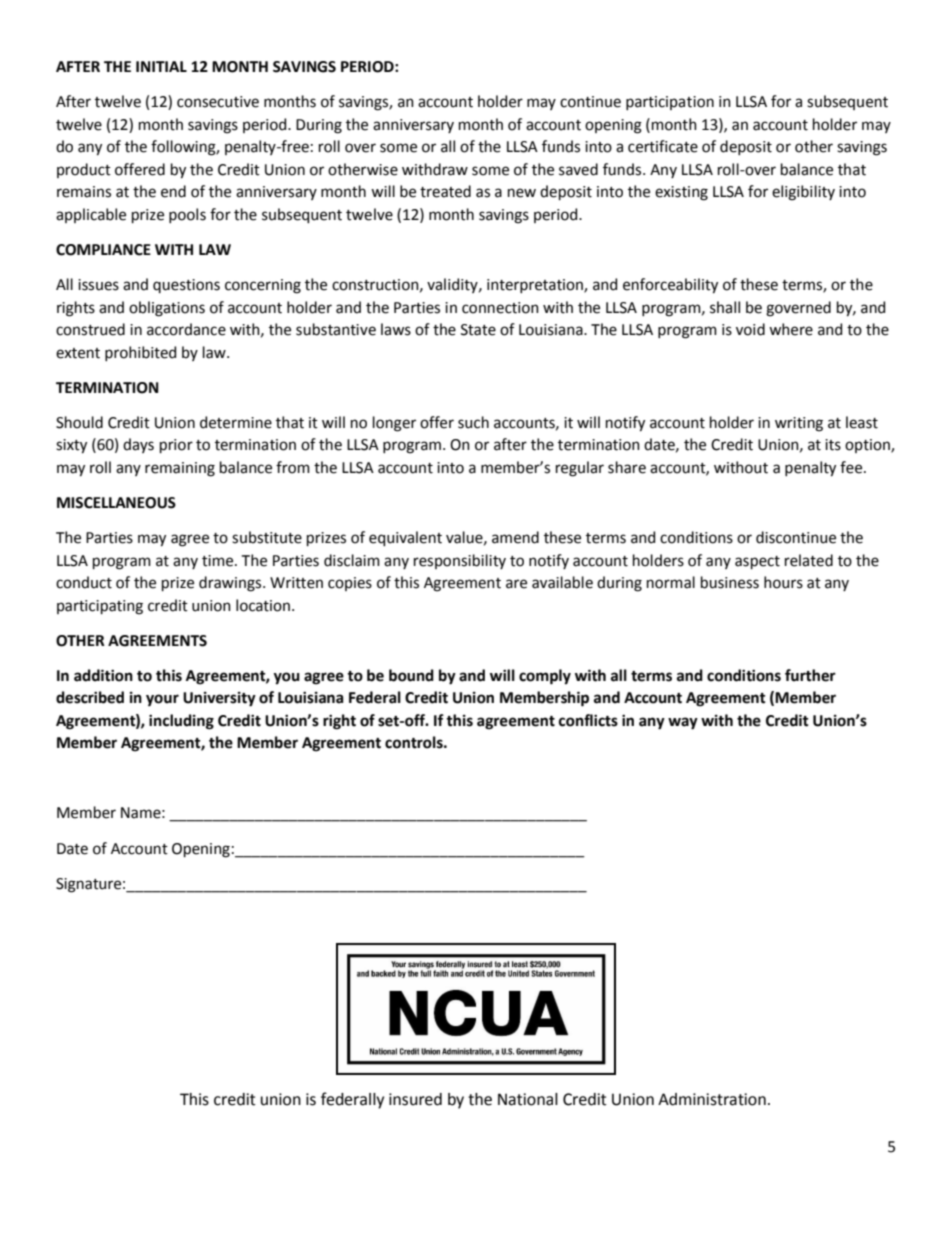 This page has width=952, height=1233. I want to click on State, so click(478, 330).
